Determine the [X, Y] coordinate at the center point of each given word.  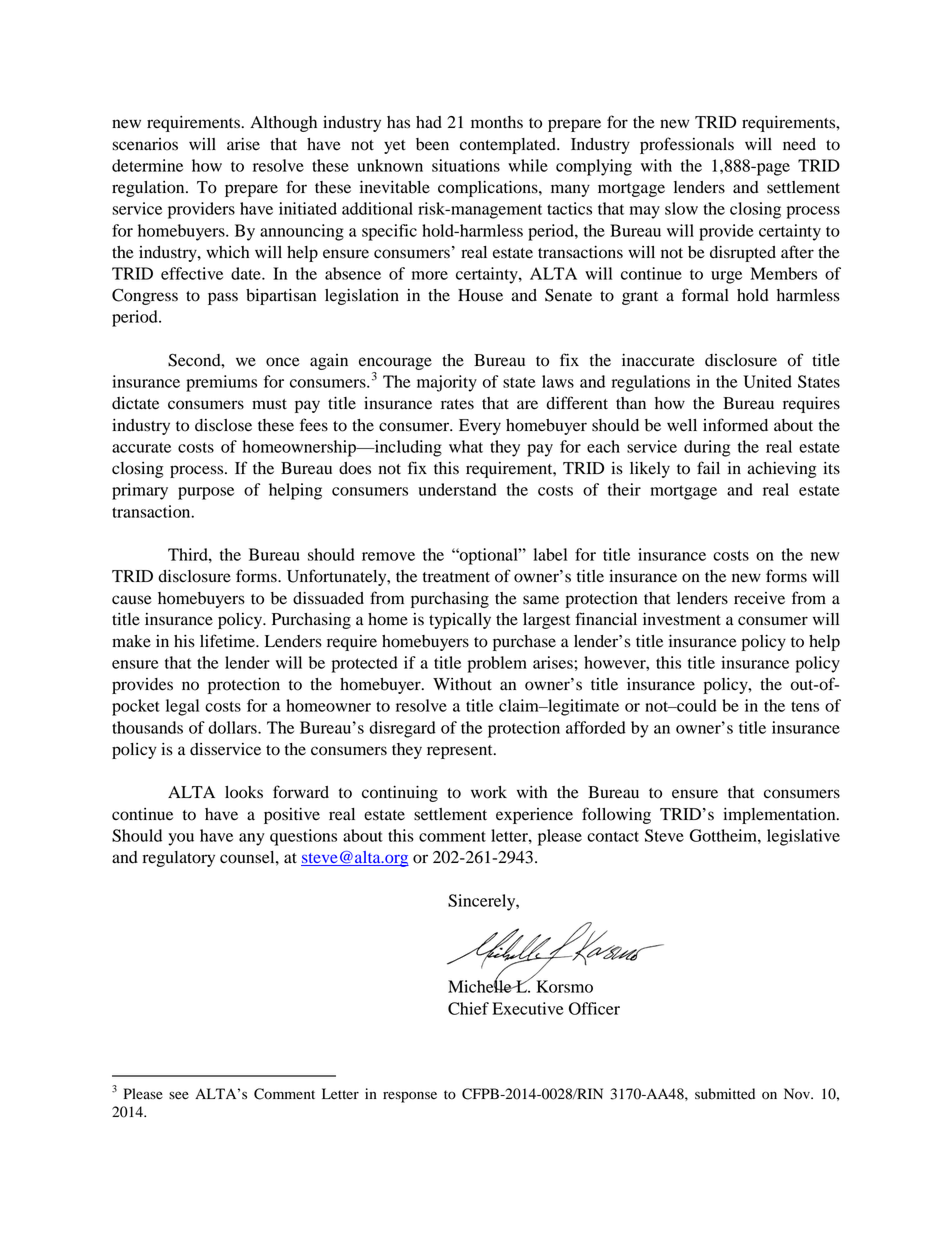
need [799, 144]
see [179, 1095]
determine [147, 165]
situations [466, 165]
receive [759, 598]
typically [460, 621]
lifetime [228, 641]
